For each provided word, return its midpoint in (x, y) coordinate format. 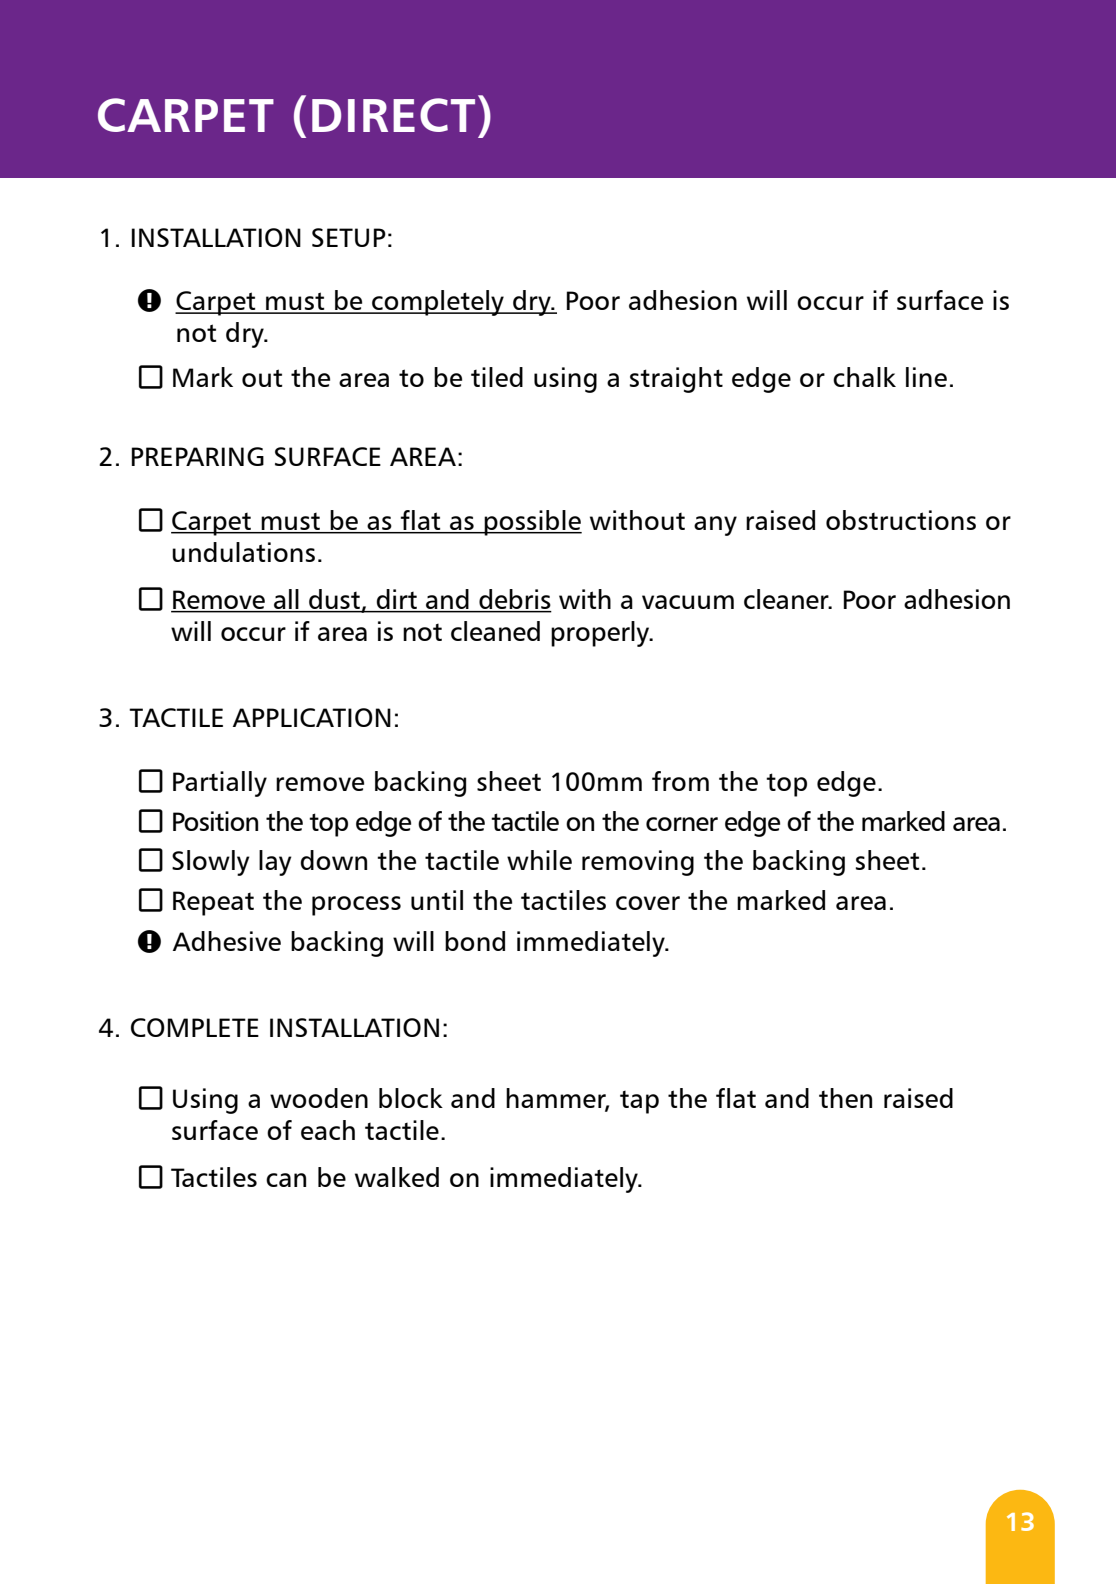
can (286, 1180)
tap (639, 1102)
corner (682, 824)
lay (275, 863)
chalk (864, 377)
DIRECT (393, 115)
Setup (349, 237)
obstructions (901, 520)
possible (532, 523)
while (539, 860)
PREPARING (198, 456)
